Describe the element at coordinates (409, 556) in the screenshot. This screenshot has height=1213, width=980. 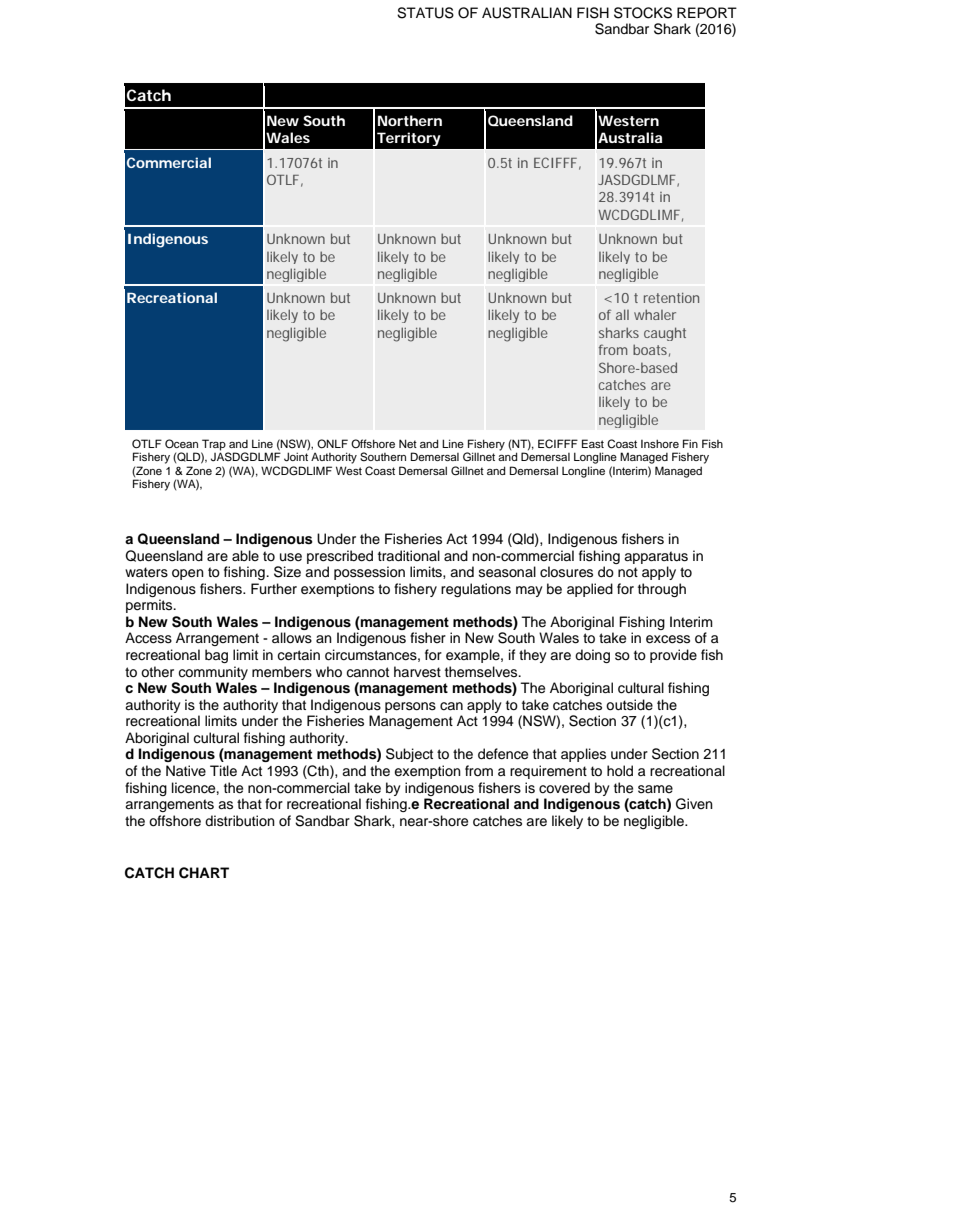
I see `traditional` at that location.
